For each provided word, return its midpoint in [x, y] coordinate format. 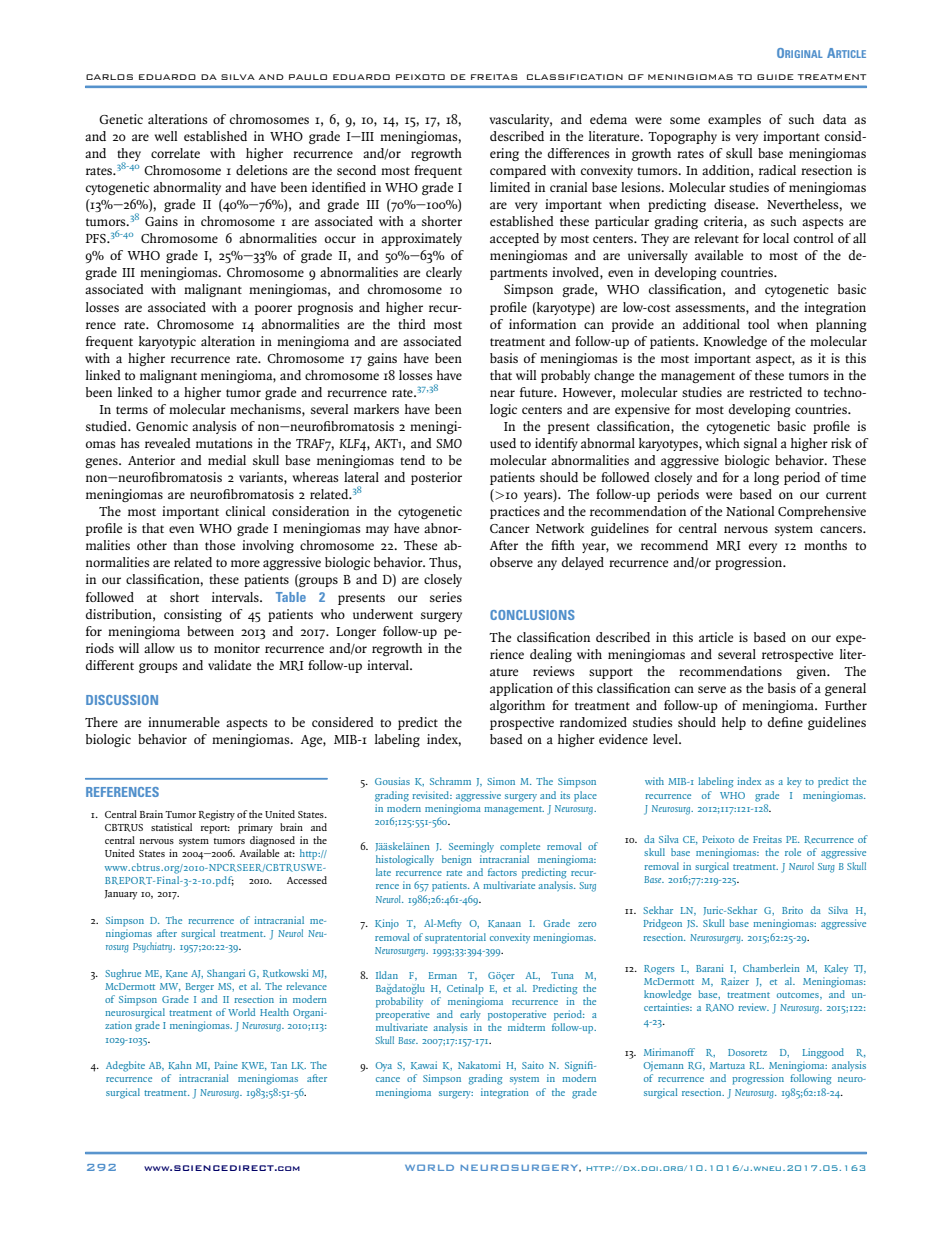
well [166, 136]
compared [518, 171]
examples [734, 120]
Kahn [180, 1065]
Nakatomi [479, 1065]
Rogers [659, 970]
